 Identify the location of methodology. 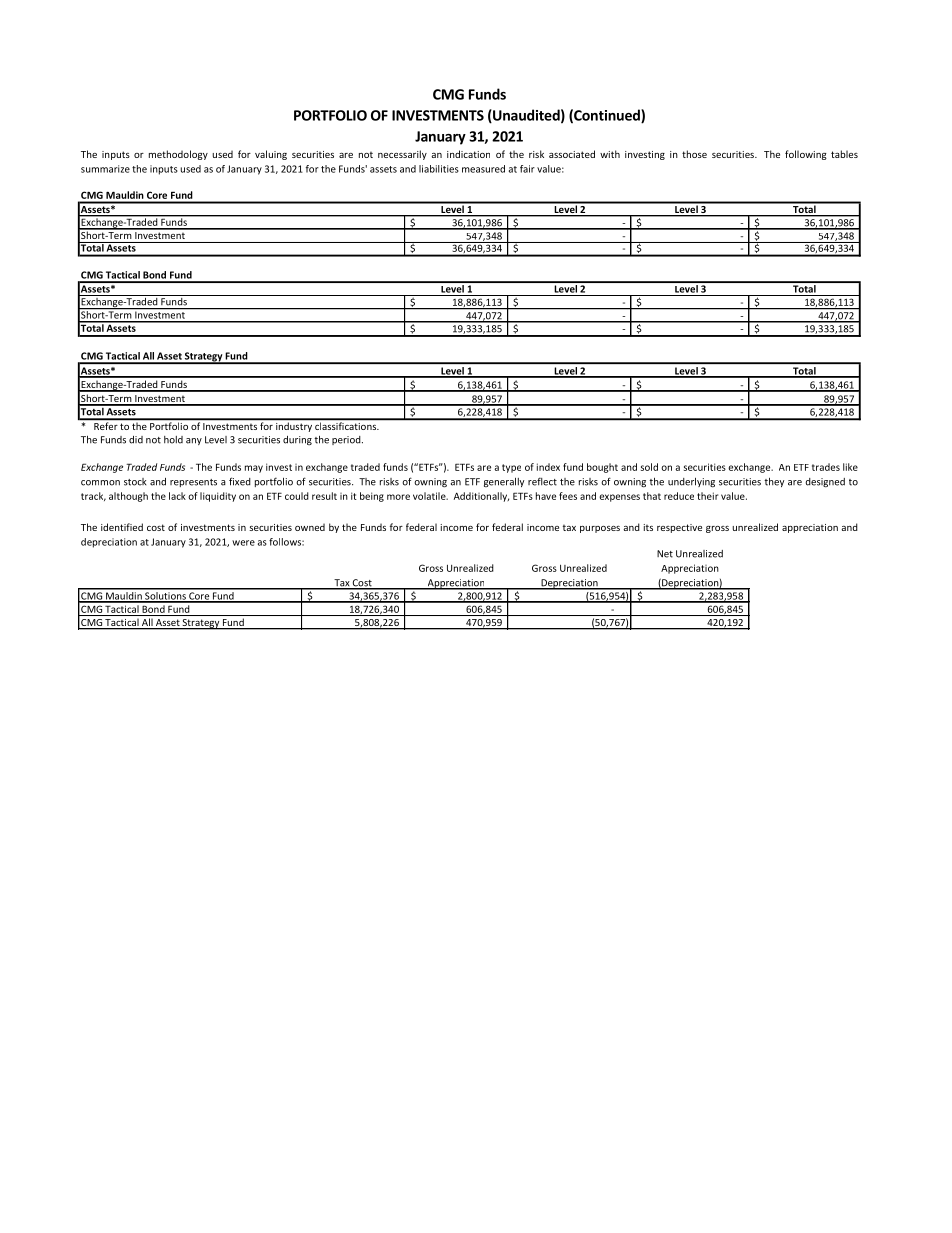
(178, 155).
